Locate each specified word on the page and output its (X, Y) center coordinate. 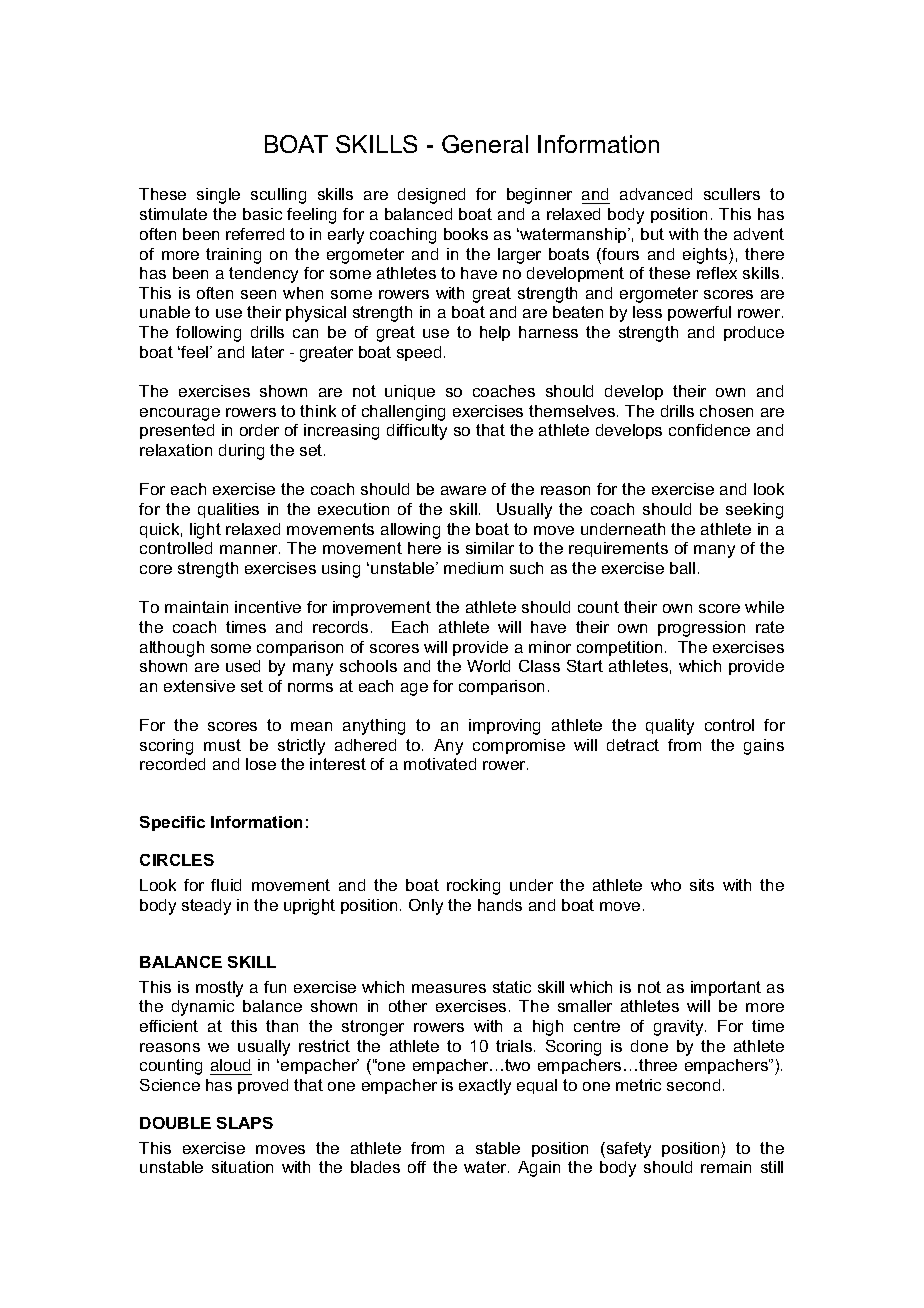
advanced (656, 194)
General (485, 144)
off (417, 1167)
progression (701, 629)
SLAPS (245, 1123)
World (488, 666)
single (218, 196)
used (243, 666)
